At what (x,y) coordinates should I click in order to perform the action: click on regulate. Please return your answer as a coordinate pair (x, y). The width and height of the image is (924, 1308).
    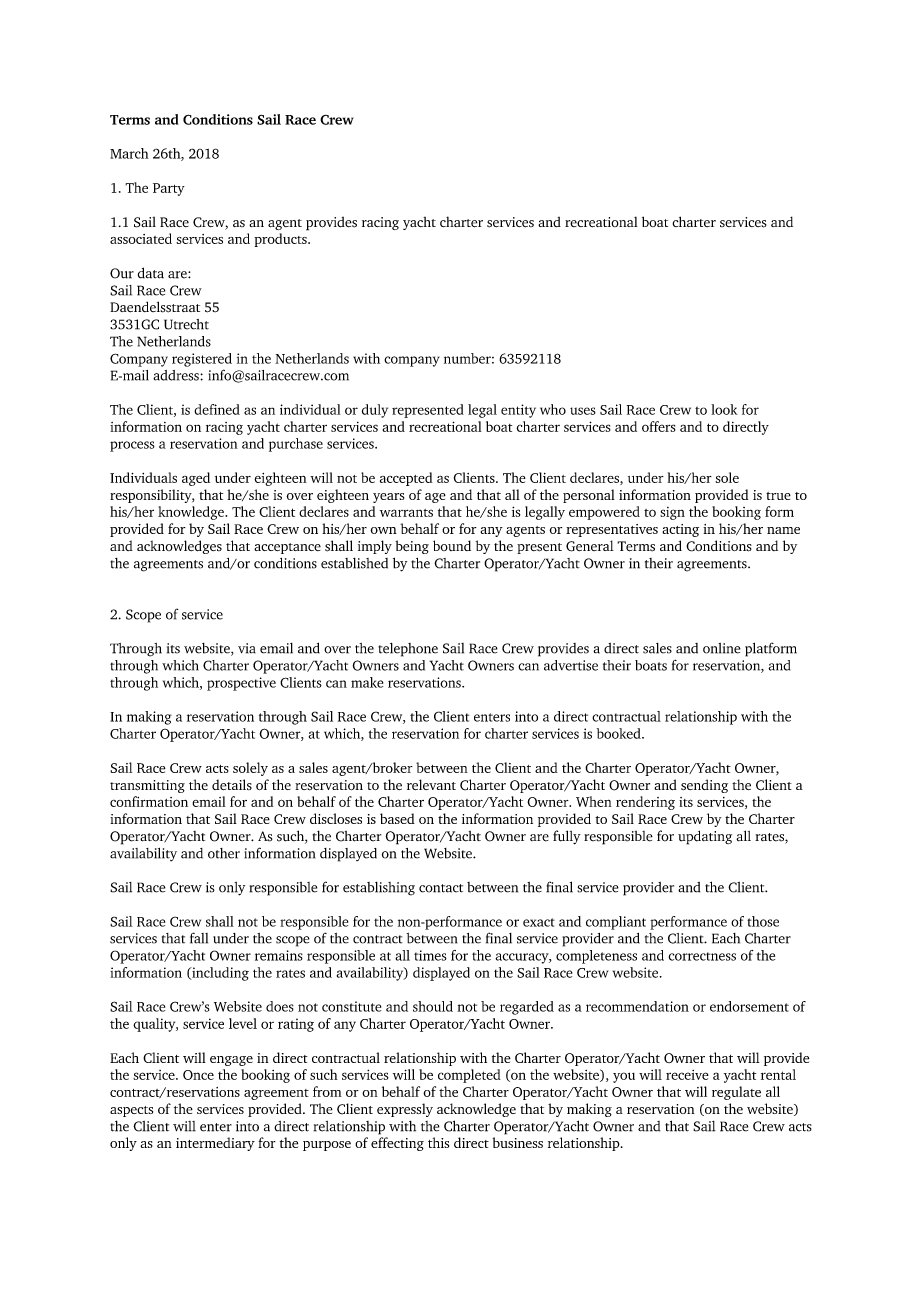
    Looking at the image, I should click on (736, 1093).
